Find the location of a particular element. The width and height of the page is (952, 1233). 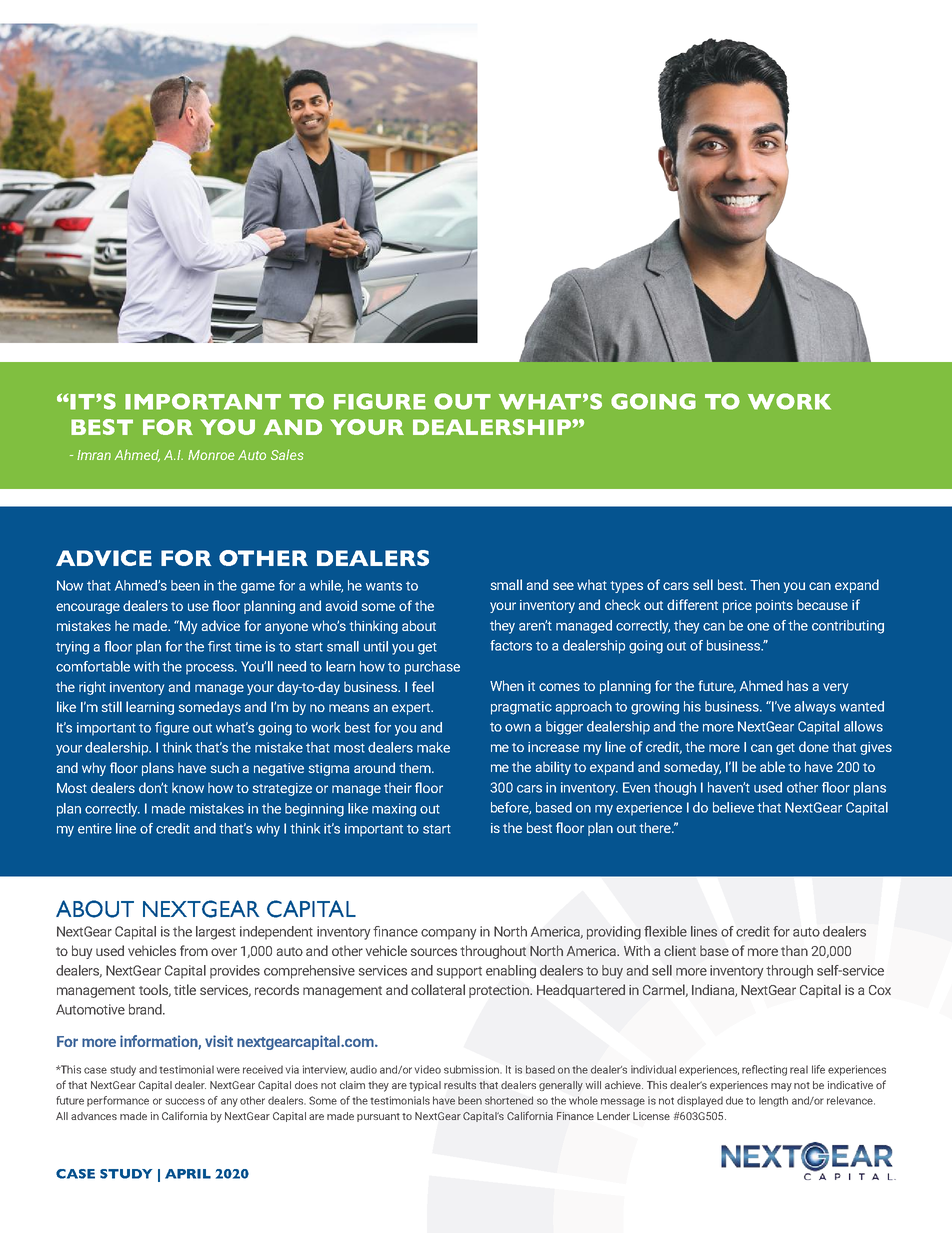

length is located at coordinates (773, 1101).
